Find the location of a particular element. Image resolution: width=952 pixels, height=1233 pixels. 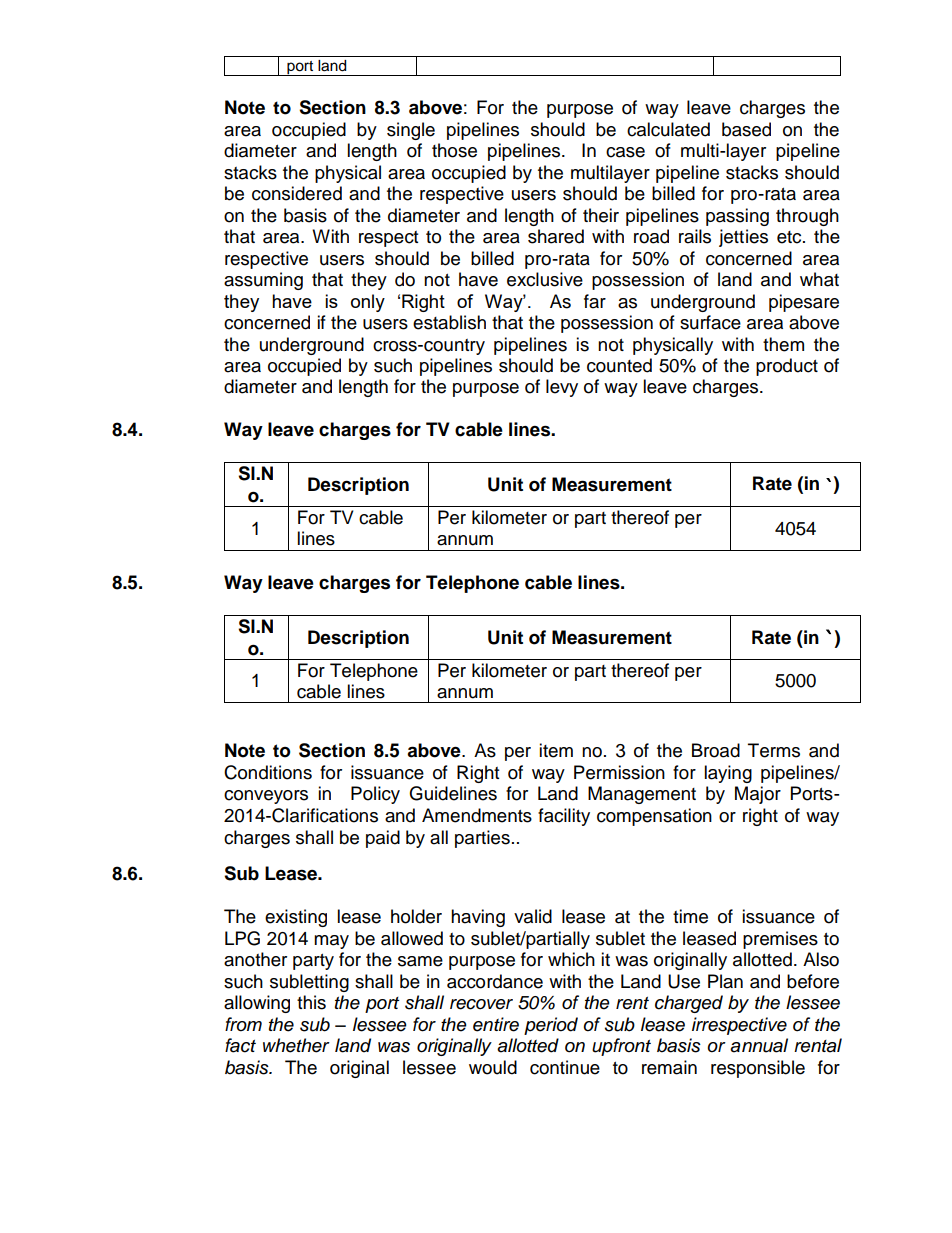

considered is located at coordinates (297, 193).
